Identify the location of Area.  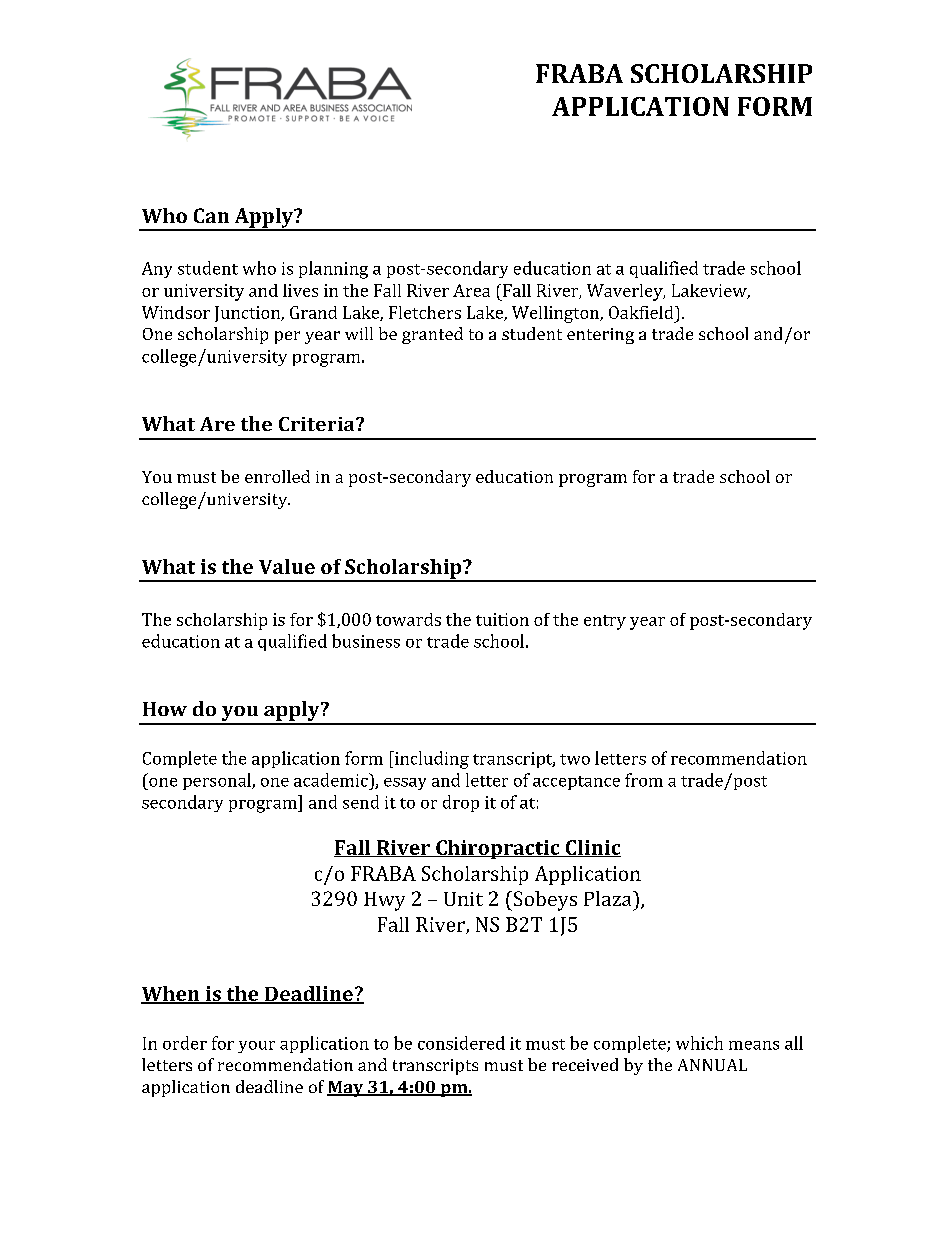
(471, 290).
